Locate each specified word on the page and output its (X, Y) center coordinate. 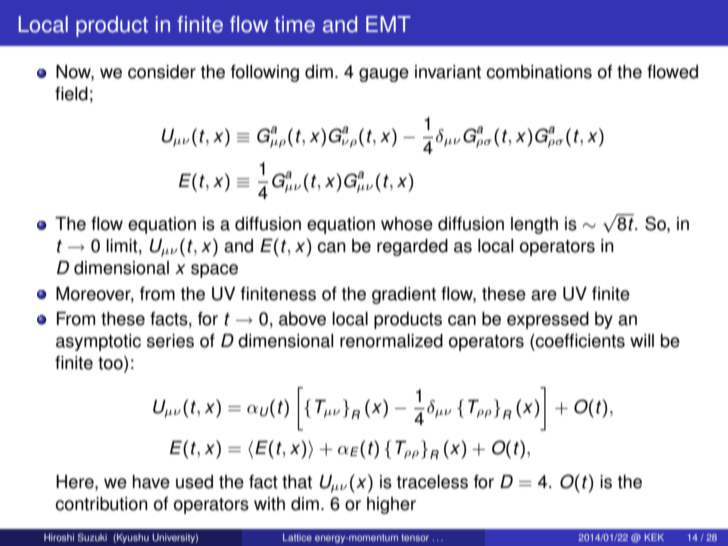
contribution (101, 504)
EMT (388, 24)
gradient (404, 295)
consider (162, 72)
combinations (539, 72)
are (544, 295)
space (214, 271)
